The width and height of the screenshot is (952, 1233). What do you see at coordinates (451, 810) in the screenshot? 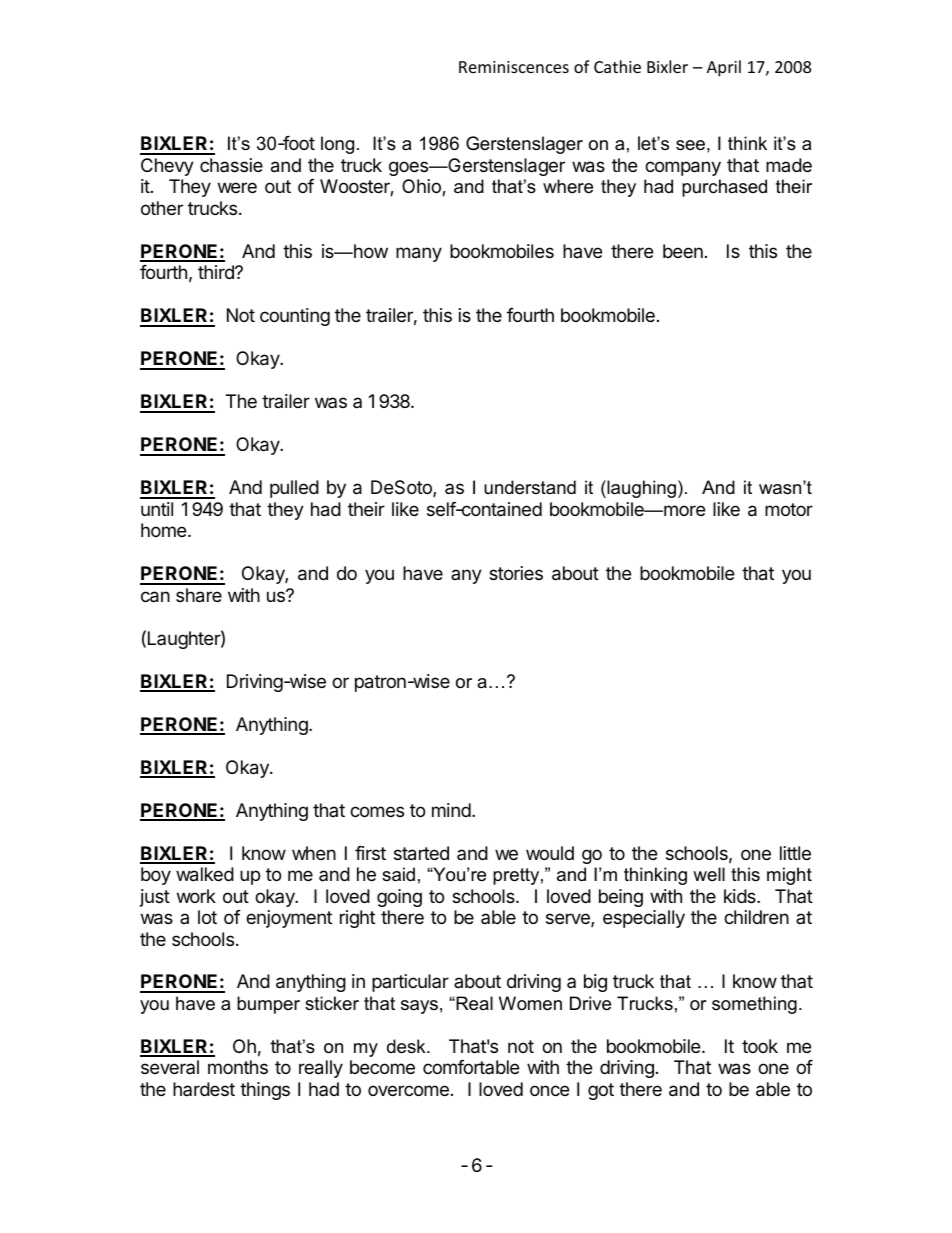
I see `mind` at bounding box center [451, 810].
